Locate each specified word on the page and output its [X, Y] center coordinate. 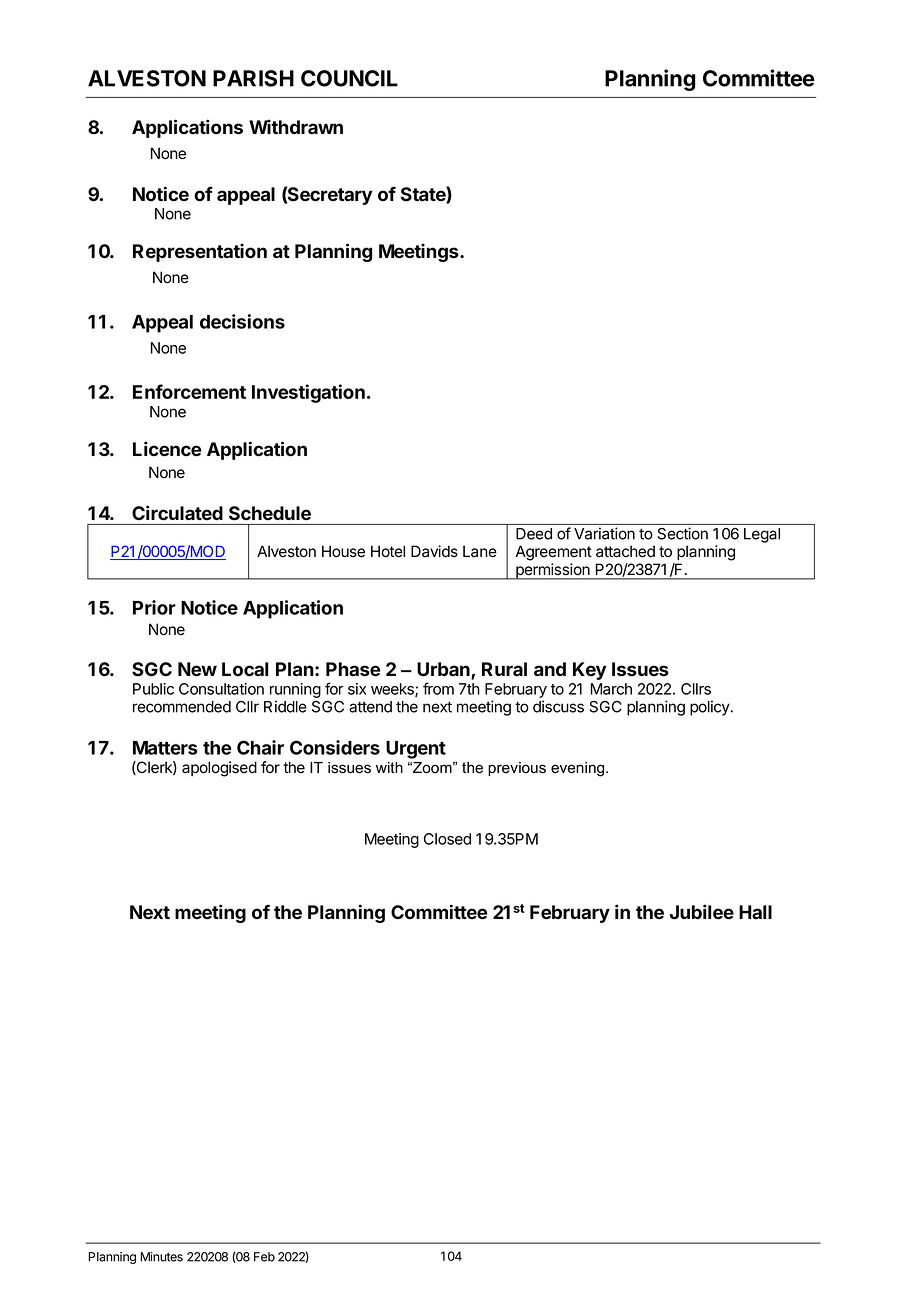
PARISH [253, 78]
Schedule [270, 513]
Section [683, 533]
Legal [762, 535]
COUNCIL [349, 78]
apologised [219, 769]
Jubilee [702, 912]
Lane [480, 551]
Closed [447, 839]
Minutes [161, 1257]
